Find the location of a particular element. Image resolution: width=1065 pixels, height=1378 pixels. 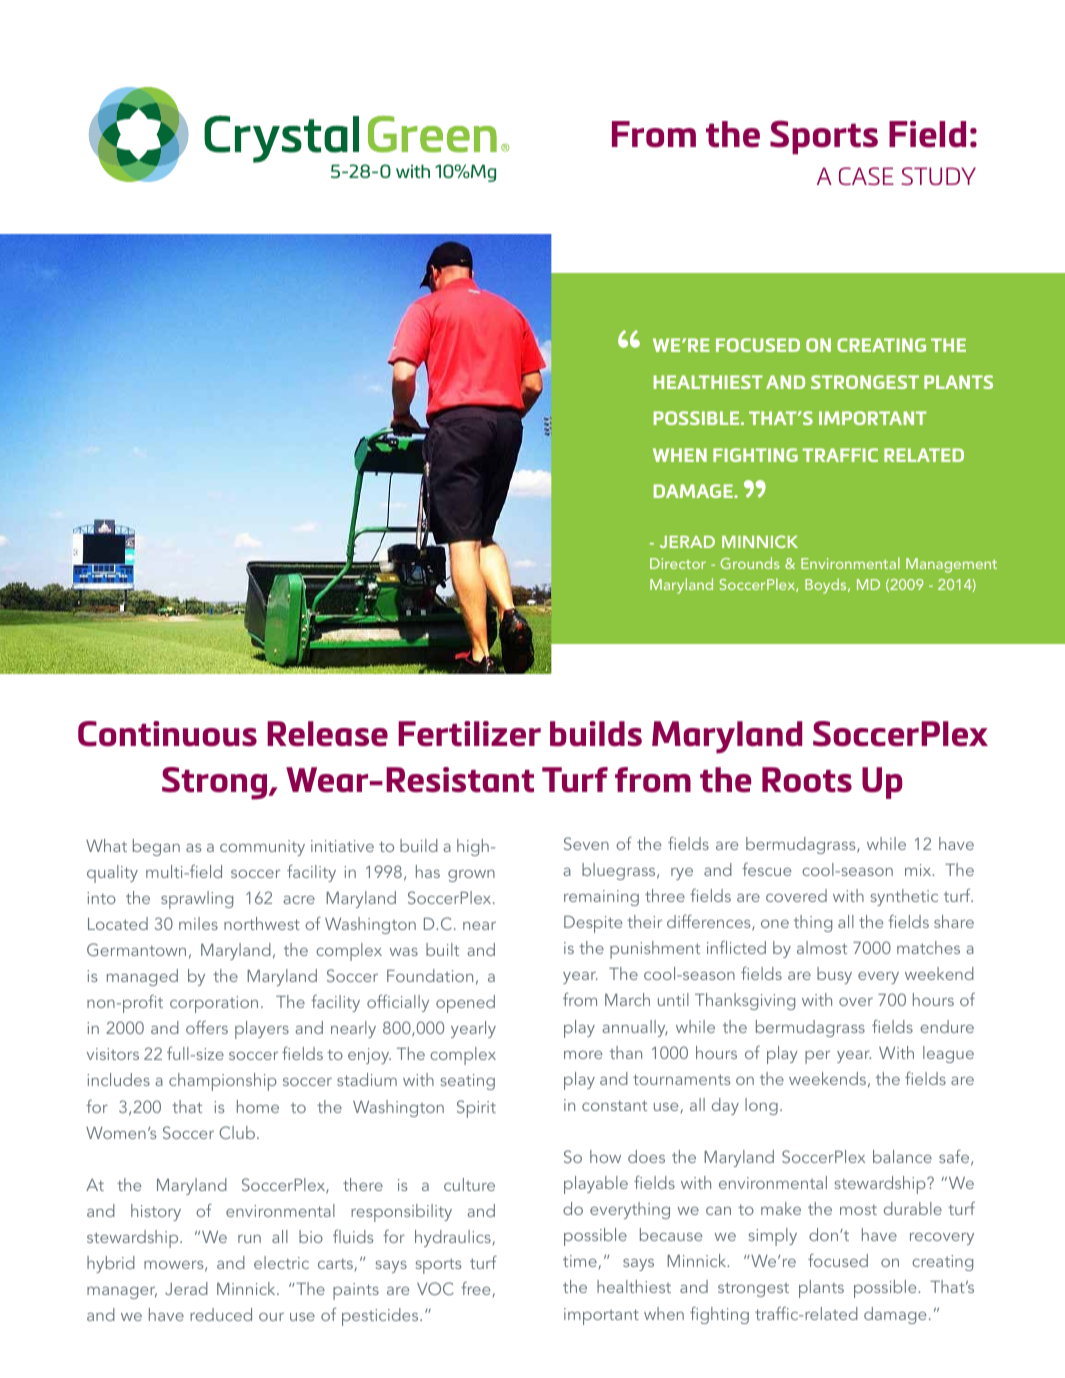

Release is located at coordinates (327, 734).
